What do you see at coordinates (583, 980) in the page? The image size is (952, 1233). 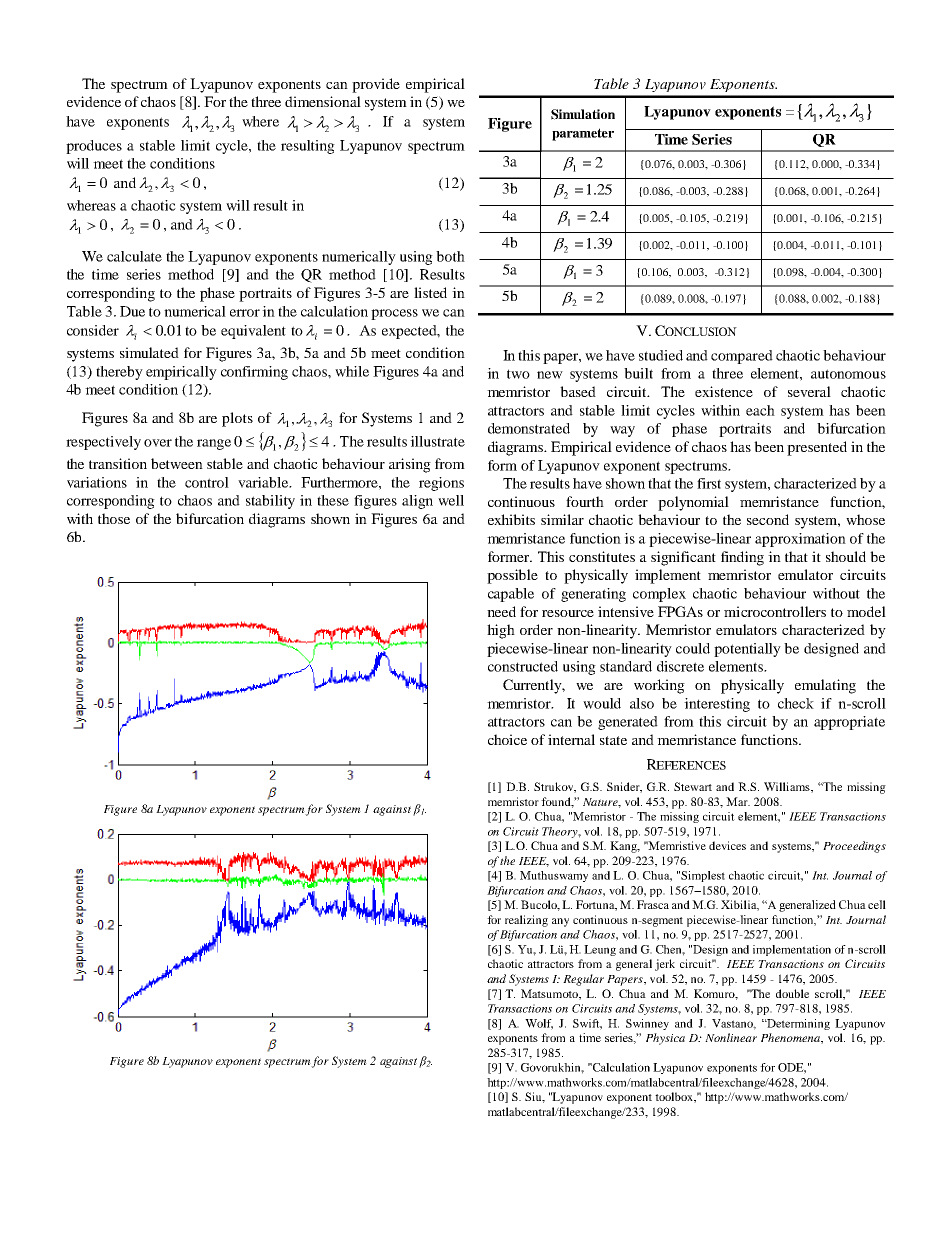 I see `Regular` at bounding box center [583, 980].
